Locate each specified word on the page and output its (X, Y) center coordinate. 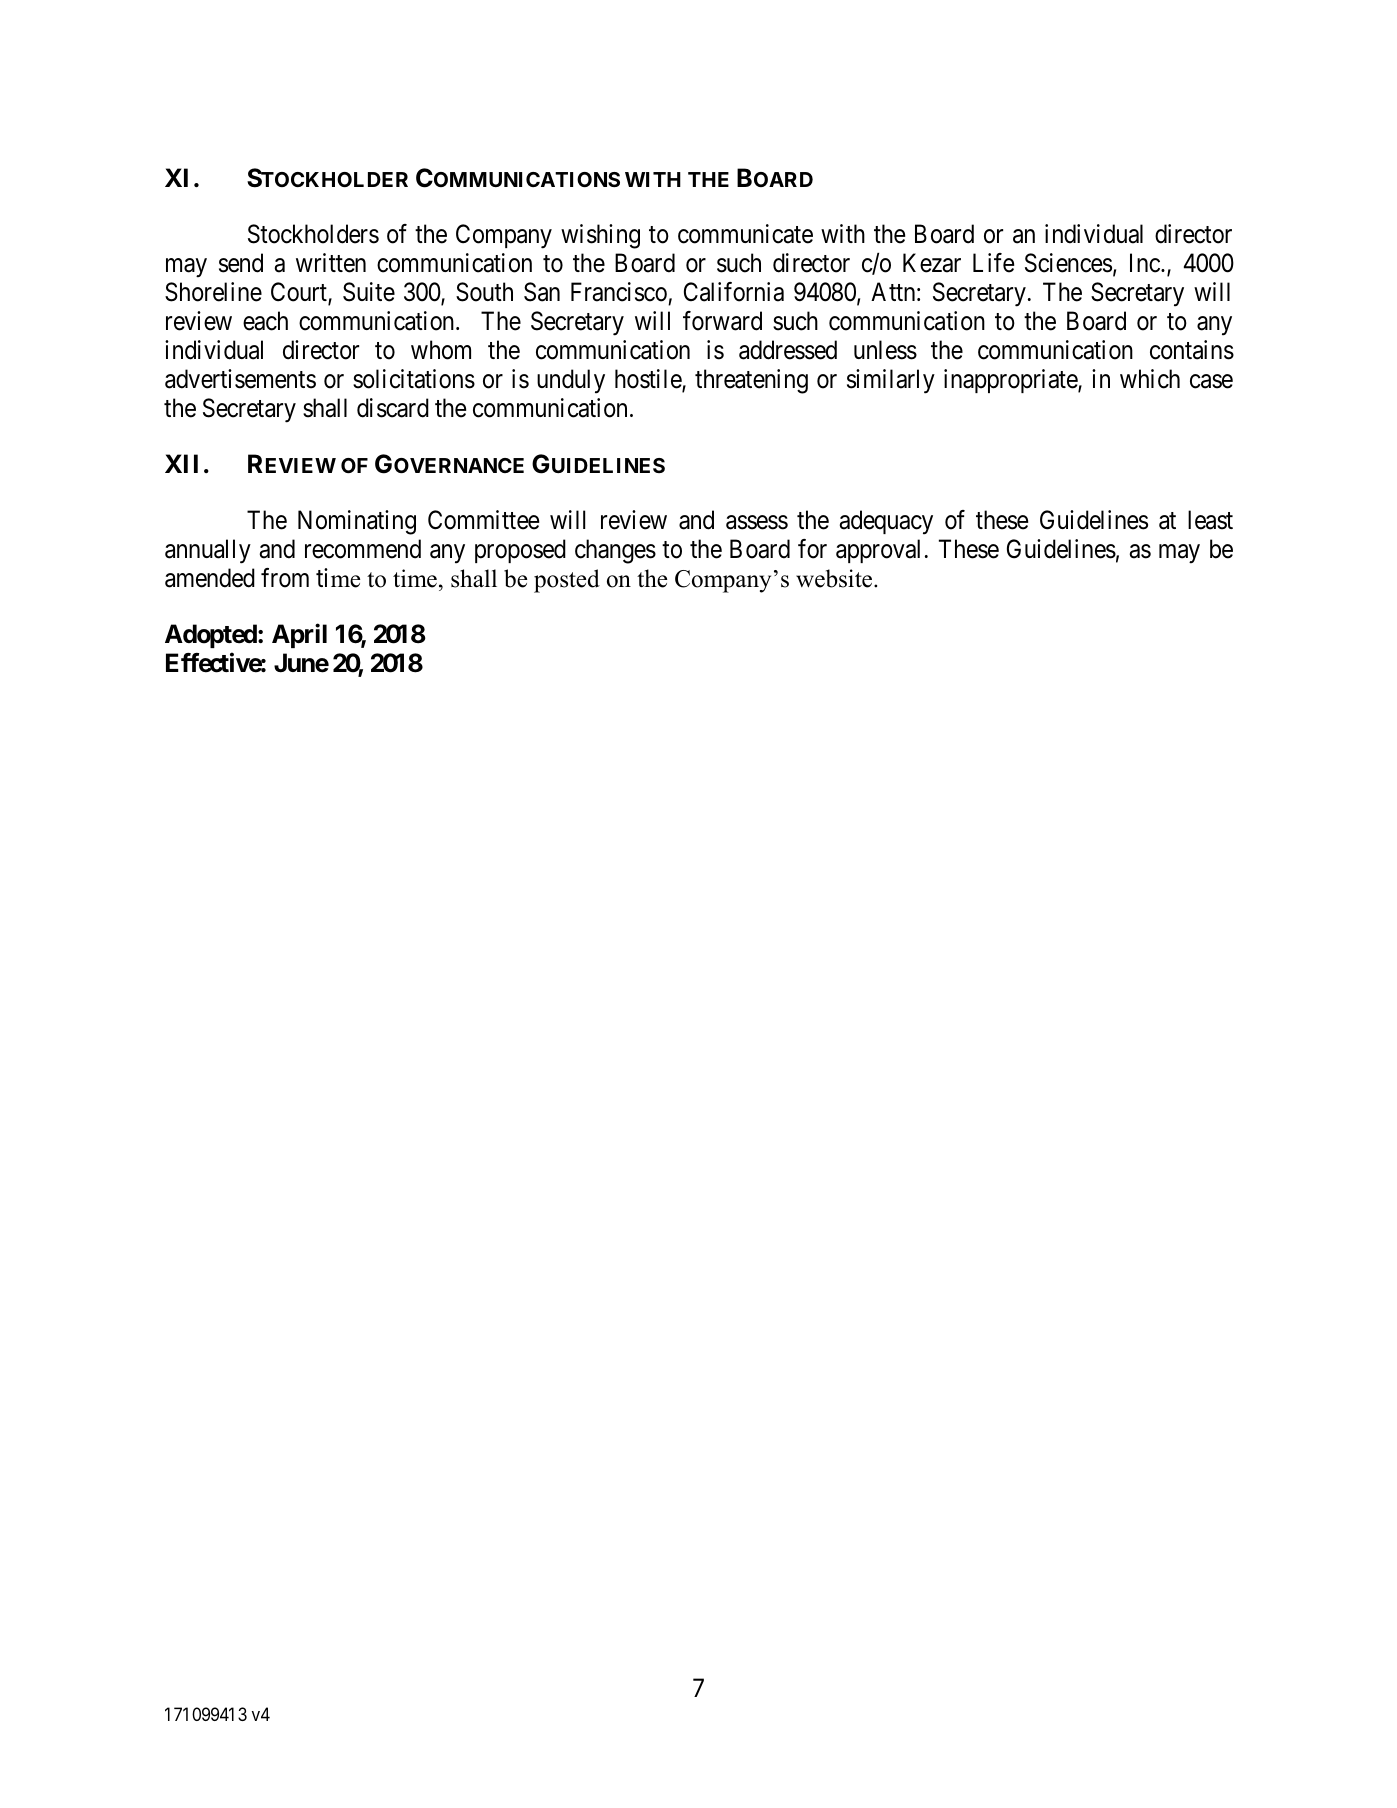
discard (393, 408)
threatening (751, 381)
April (299, 636)
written (331, 263)
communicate (745, 234)
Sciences (1068, 263)
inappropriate (1011, 381)
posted (567, 581)
